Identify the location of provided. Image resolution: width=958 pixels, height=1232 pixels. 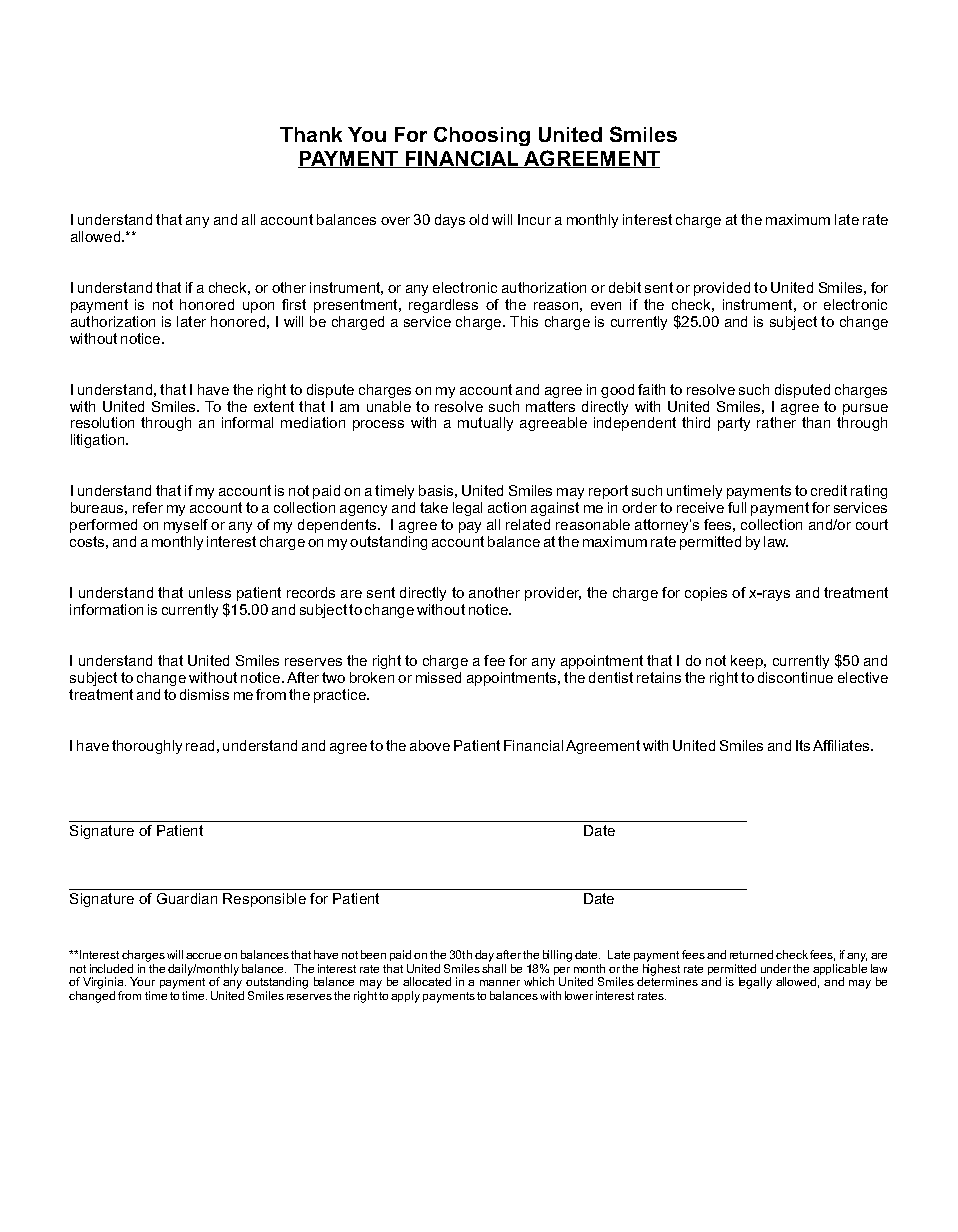
(722, 289).
